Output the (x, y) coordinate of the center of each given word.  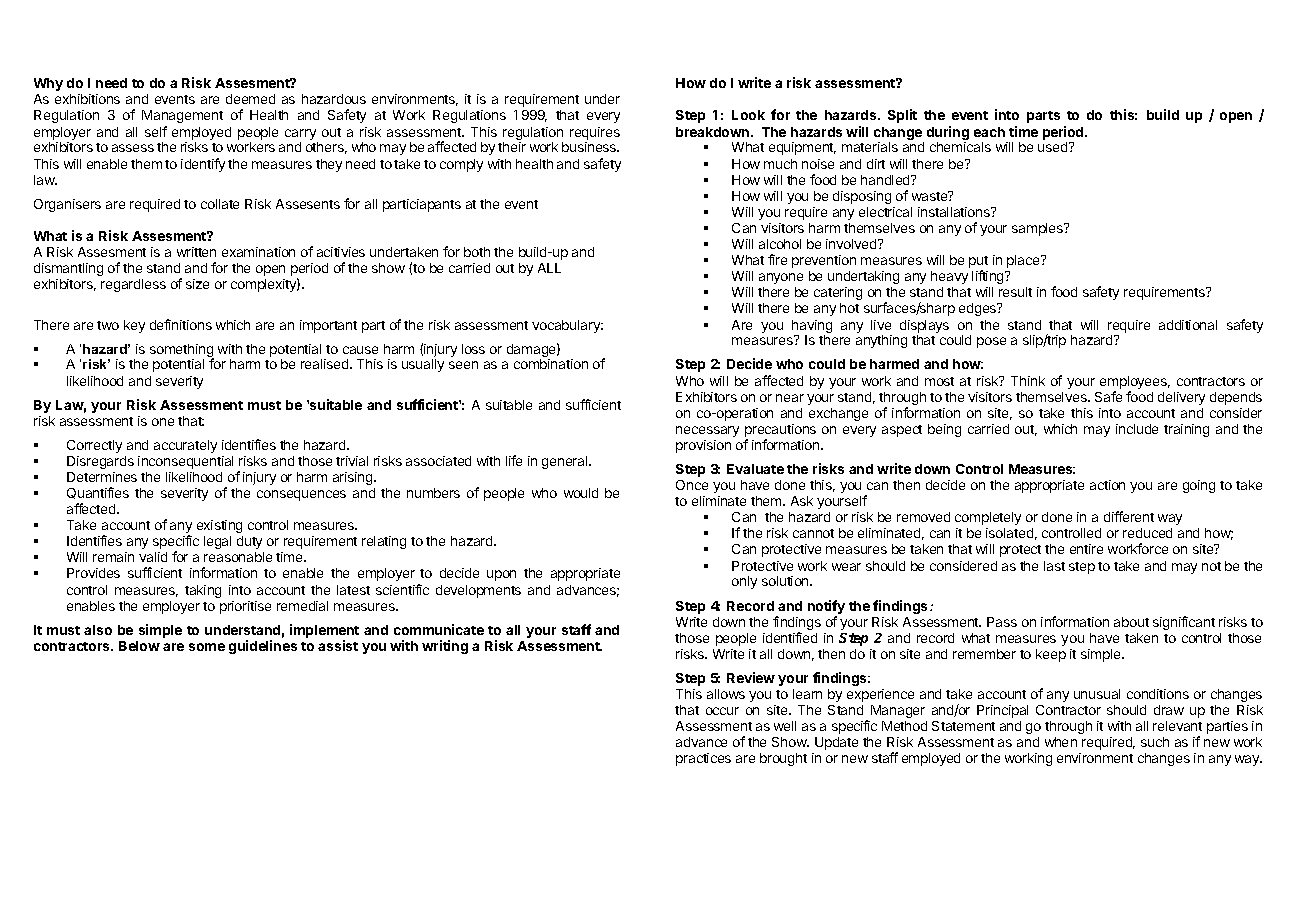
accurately (185, 446)
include (1137, 429)
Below (139, 646)
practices (703, 759)
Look (748, 115)
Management (182, 116)
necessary (707, 431)
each (989, 132)
